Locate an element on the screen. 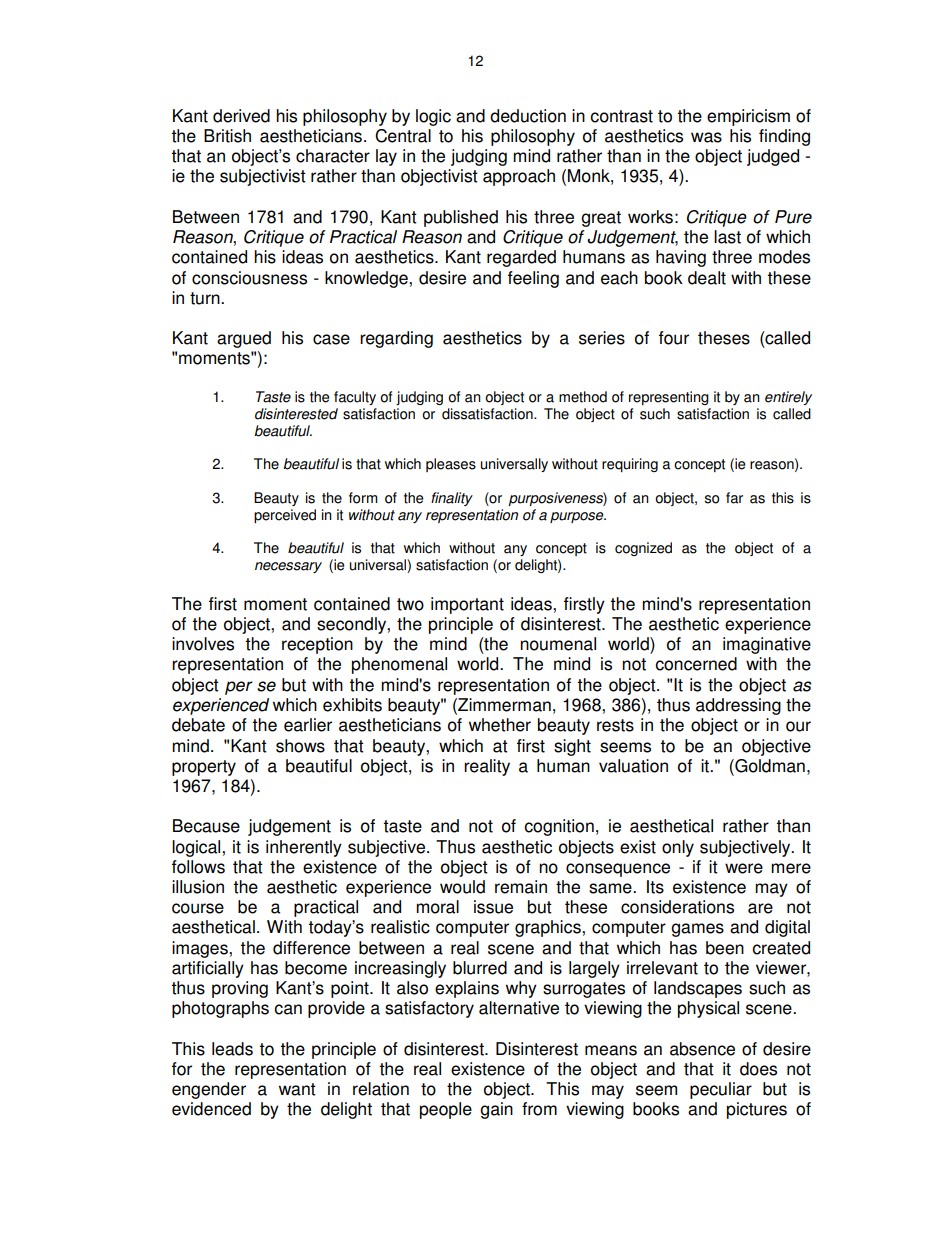  gain is located at coordinates (496, 1110).
